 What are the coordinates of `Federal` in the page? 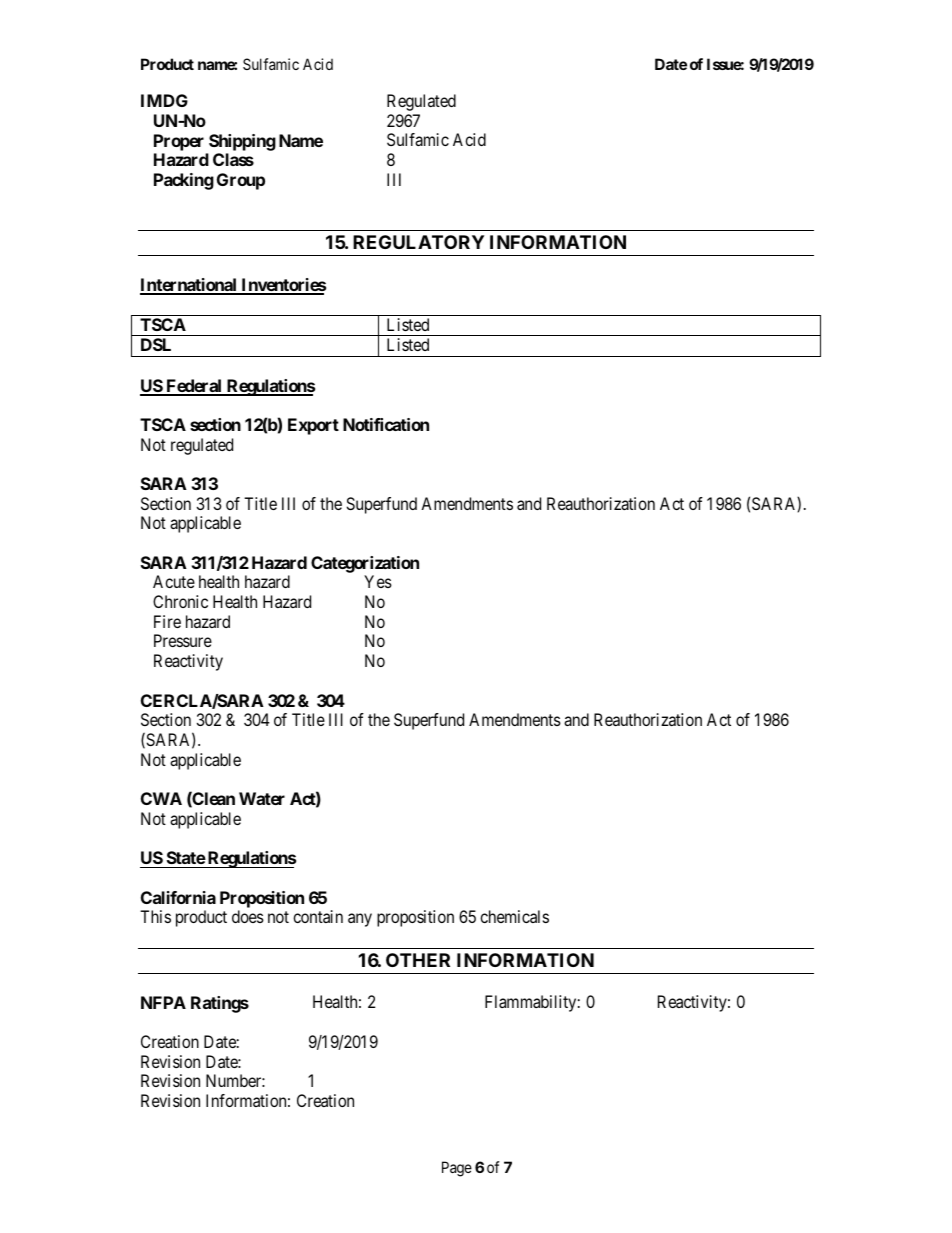 It's located at (194, 387).
